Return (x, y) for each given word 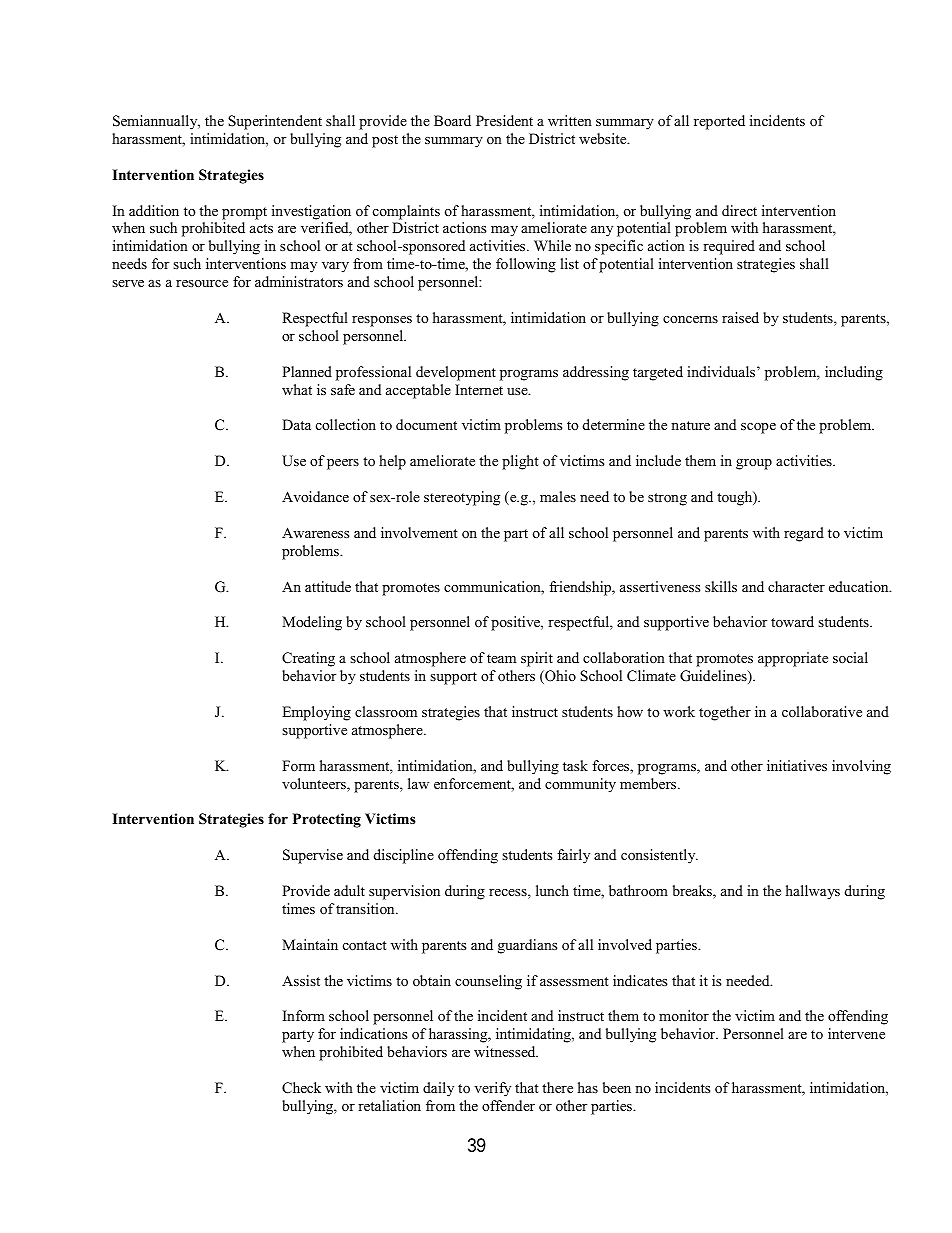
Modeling (312, 623)
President (504, 120)
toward (792, 621)
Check (301, 1088)
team (501, 658)
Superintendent (275, 122)
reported (719, 122)
